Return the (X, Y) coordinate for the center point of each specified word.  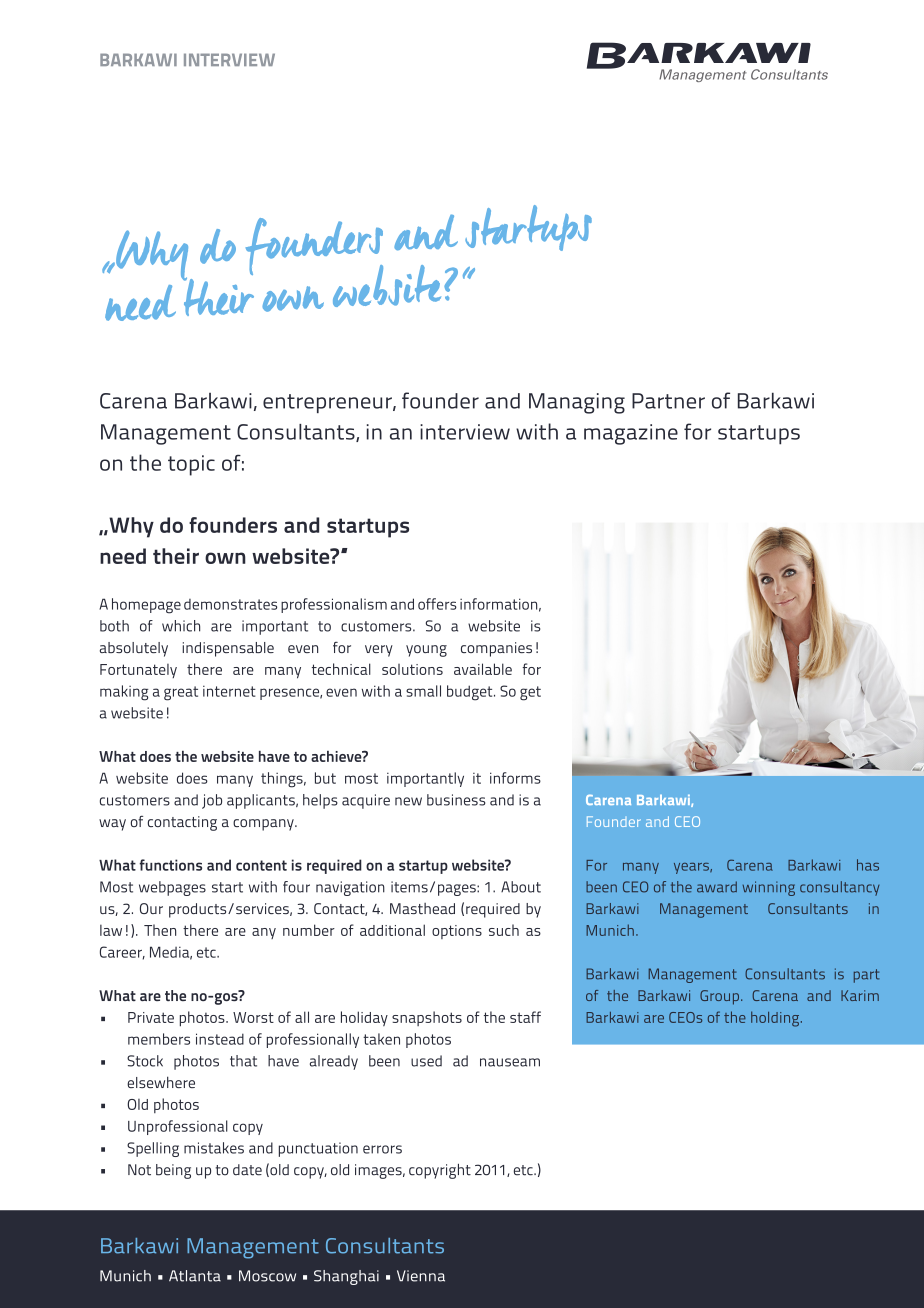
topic (191, 465)
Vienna (421, 1276)
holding (776, 1019)
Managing (577, 403)
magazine (631, 434)
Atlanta (195, 1276)
